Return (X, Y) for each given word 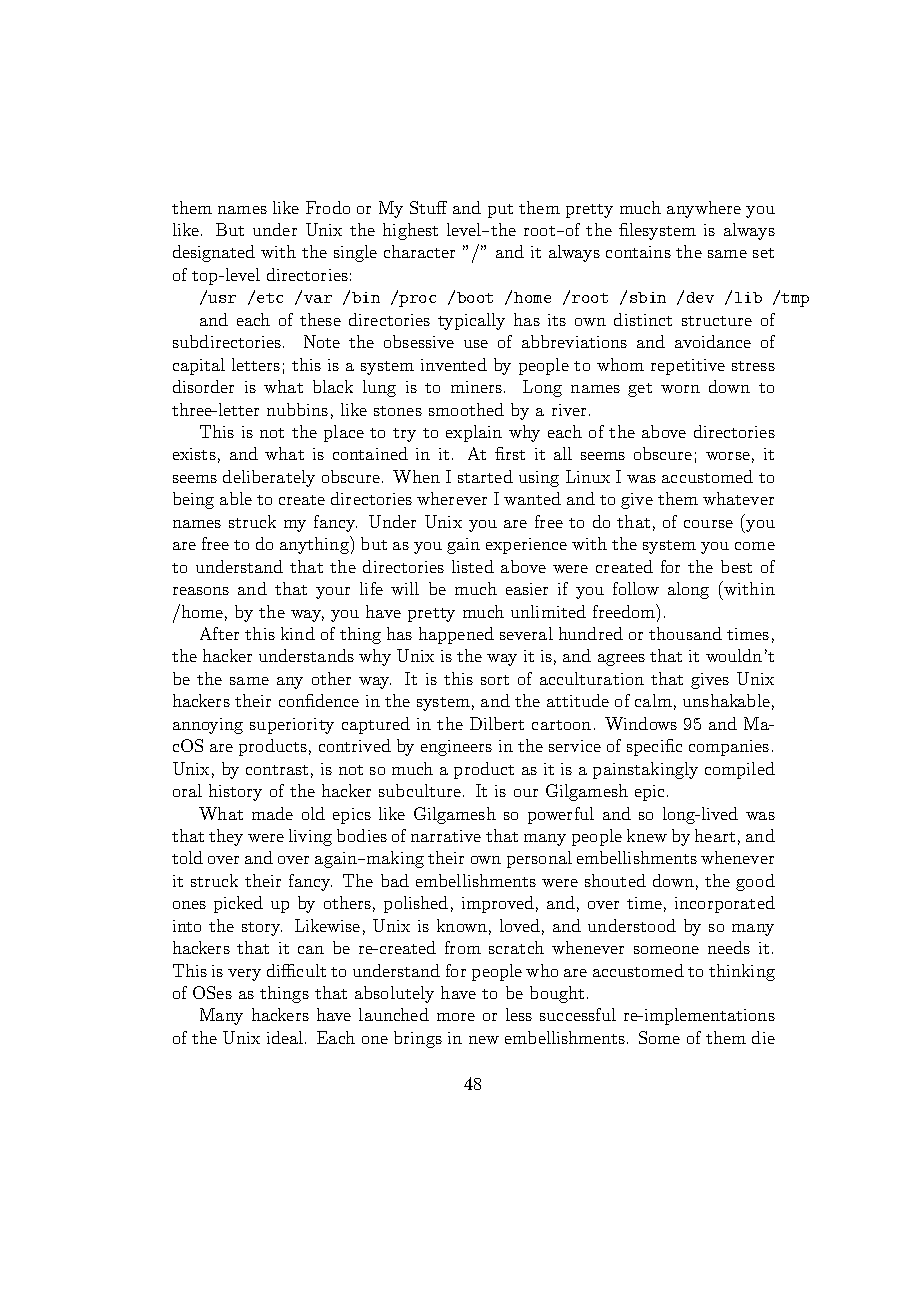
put (500, 211)
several (526, 633)
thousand (685, 633)
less (519, 1014)
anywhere (704, 209)
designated (214, 253)
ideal (286, 1037)
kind (298, 633)
